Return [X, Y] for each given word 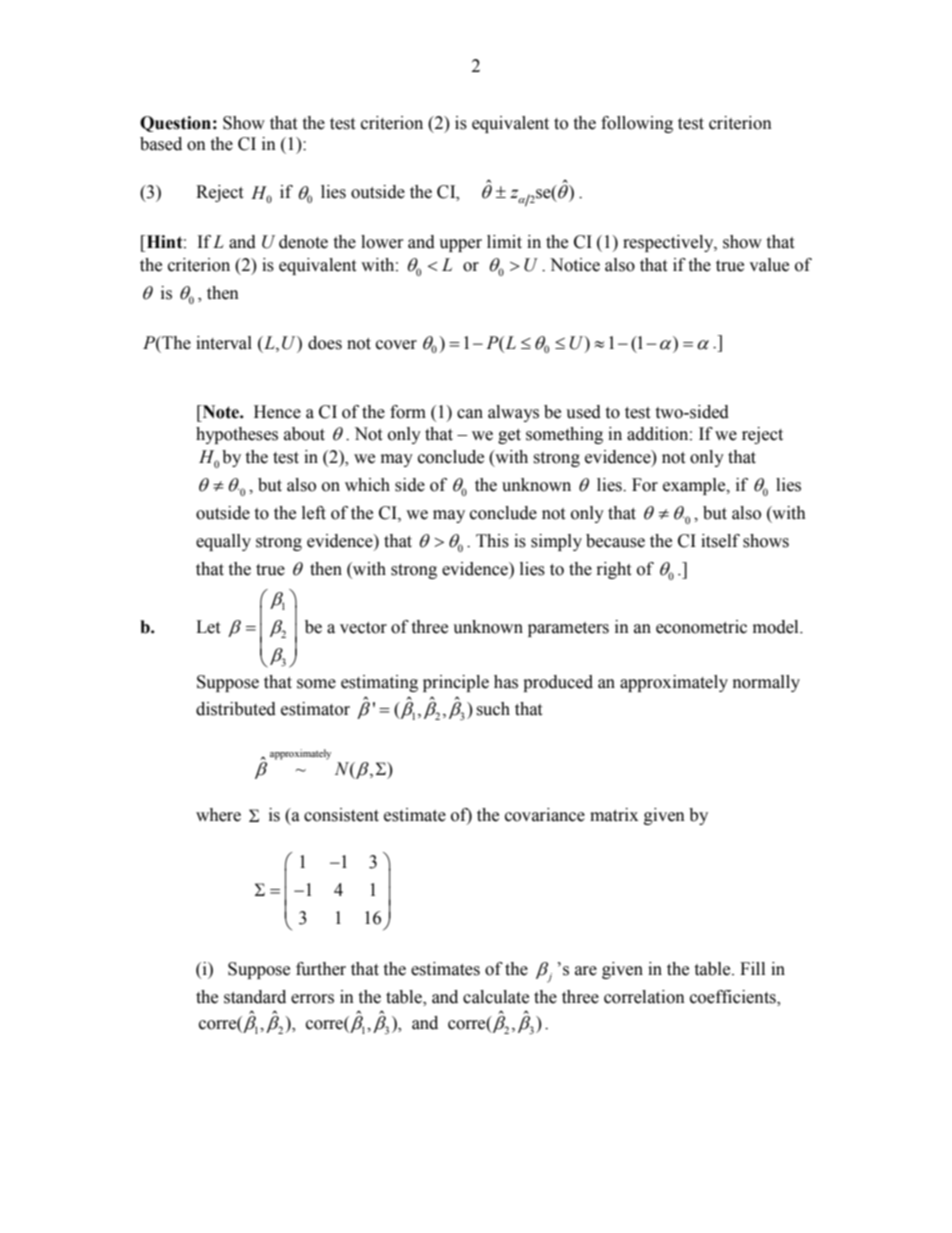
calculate [496, 997]
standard [255, 997]
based [161, 144]
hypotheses [237, 435]
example [695, 486]
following [637, 124]
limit [504, 242]
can [470, 414]
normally [766, 683]
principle [456, 683]
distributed [236, 709]
